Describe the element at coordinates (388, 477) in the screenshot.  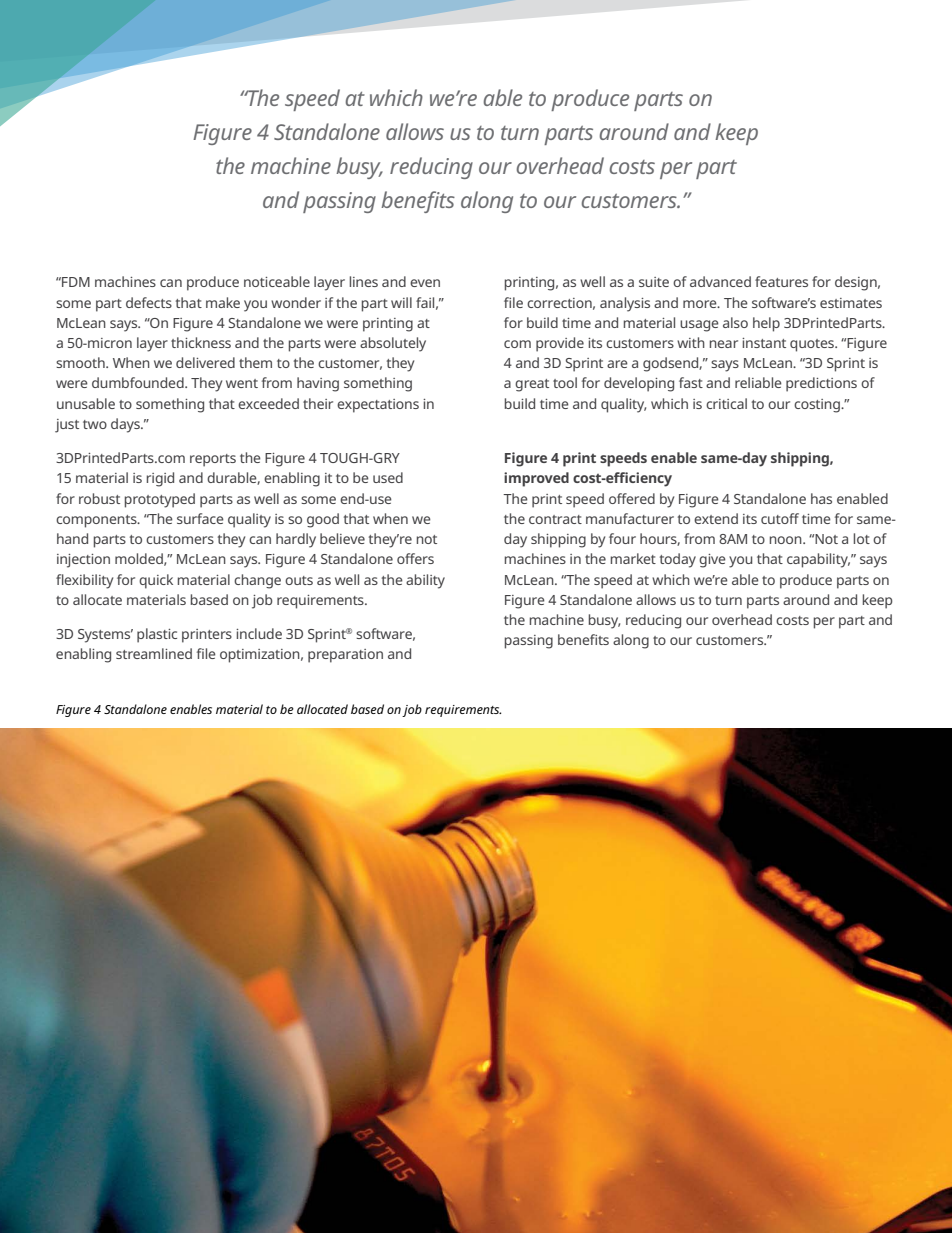
I see `used` at that location.
